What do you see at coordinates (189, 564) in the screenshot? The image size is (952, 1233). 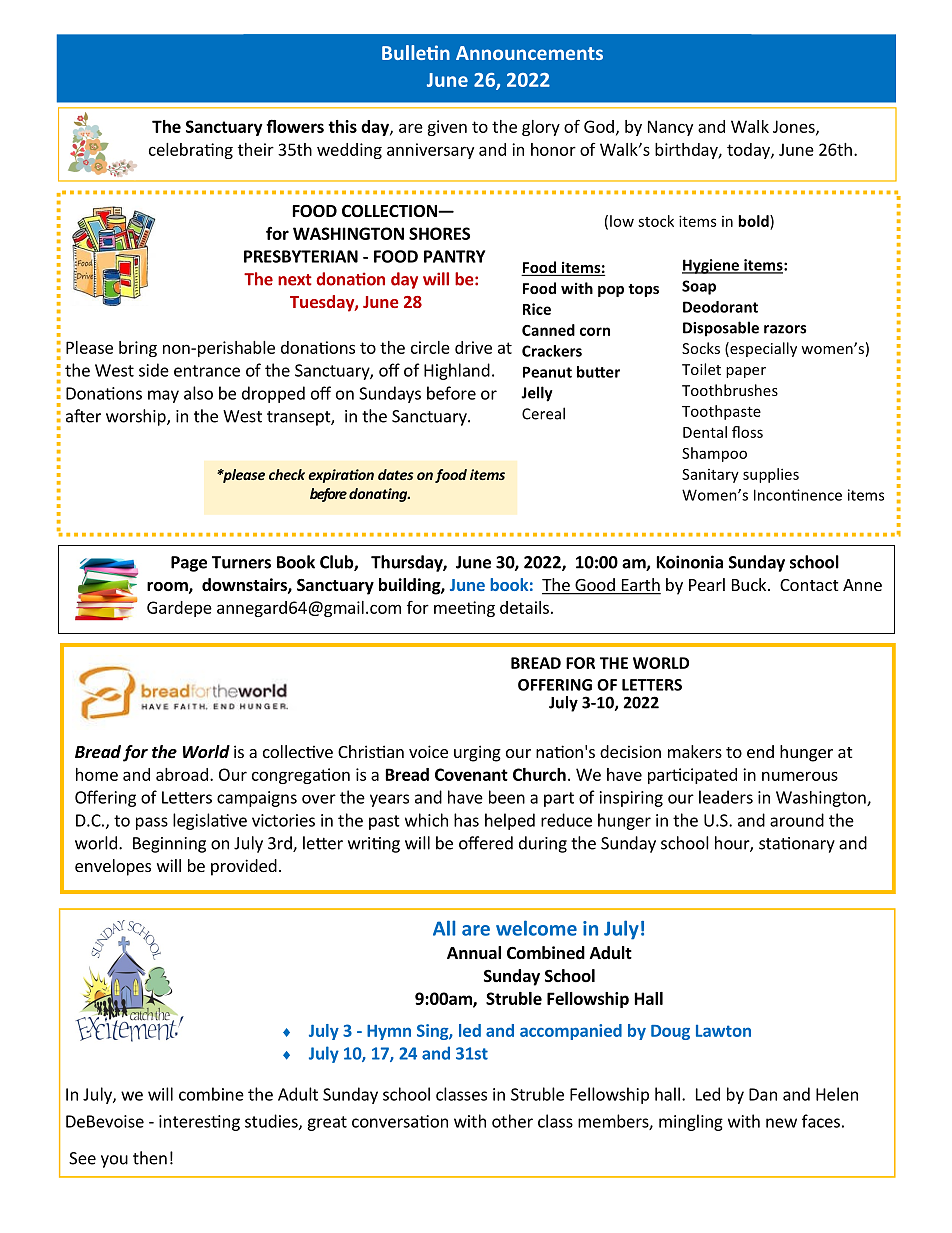 I see `Page` at bounding box center [189, 564].
